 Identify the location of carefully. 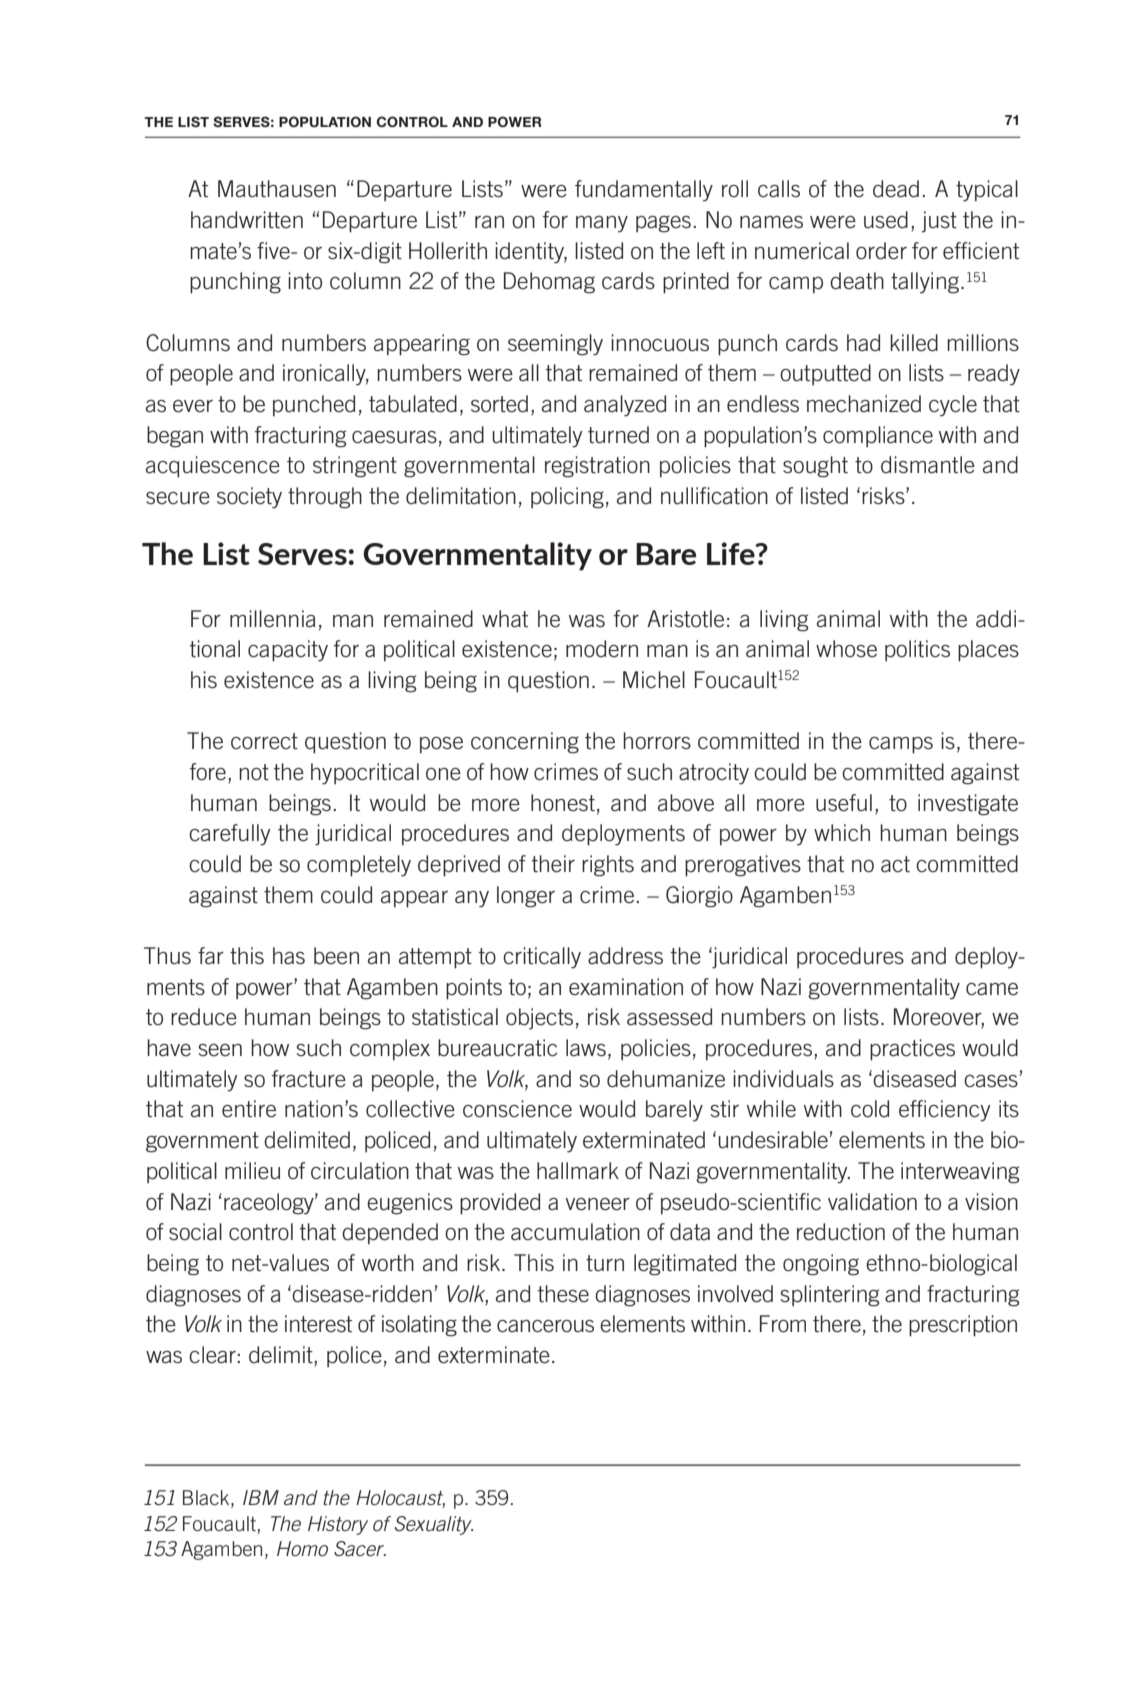
(230, 835).
